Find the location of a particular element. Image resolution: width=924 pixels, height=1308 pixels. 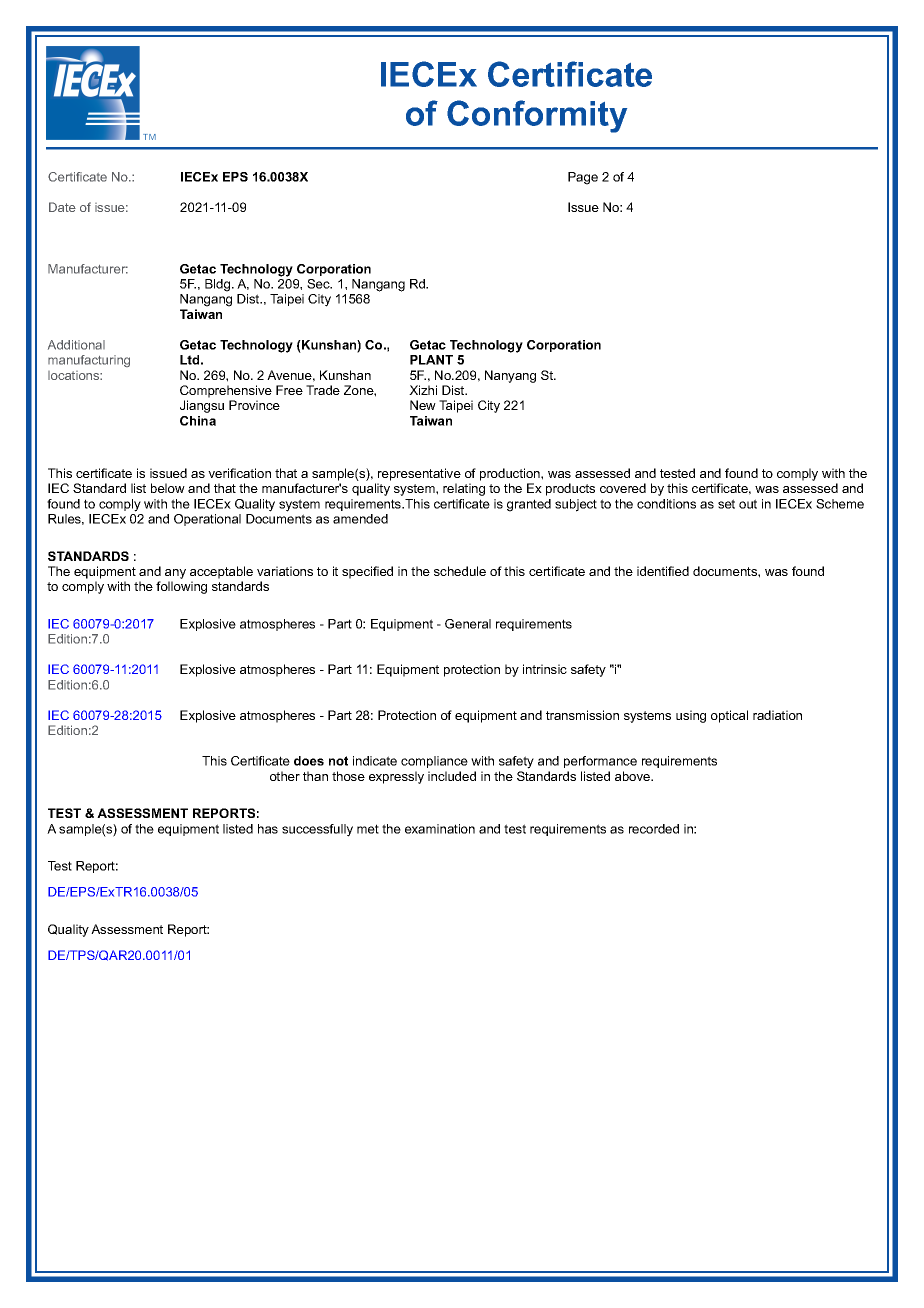

out is located at coordinates (748, 504).
